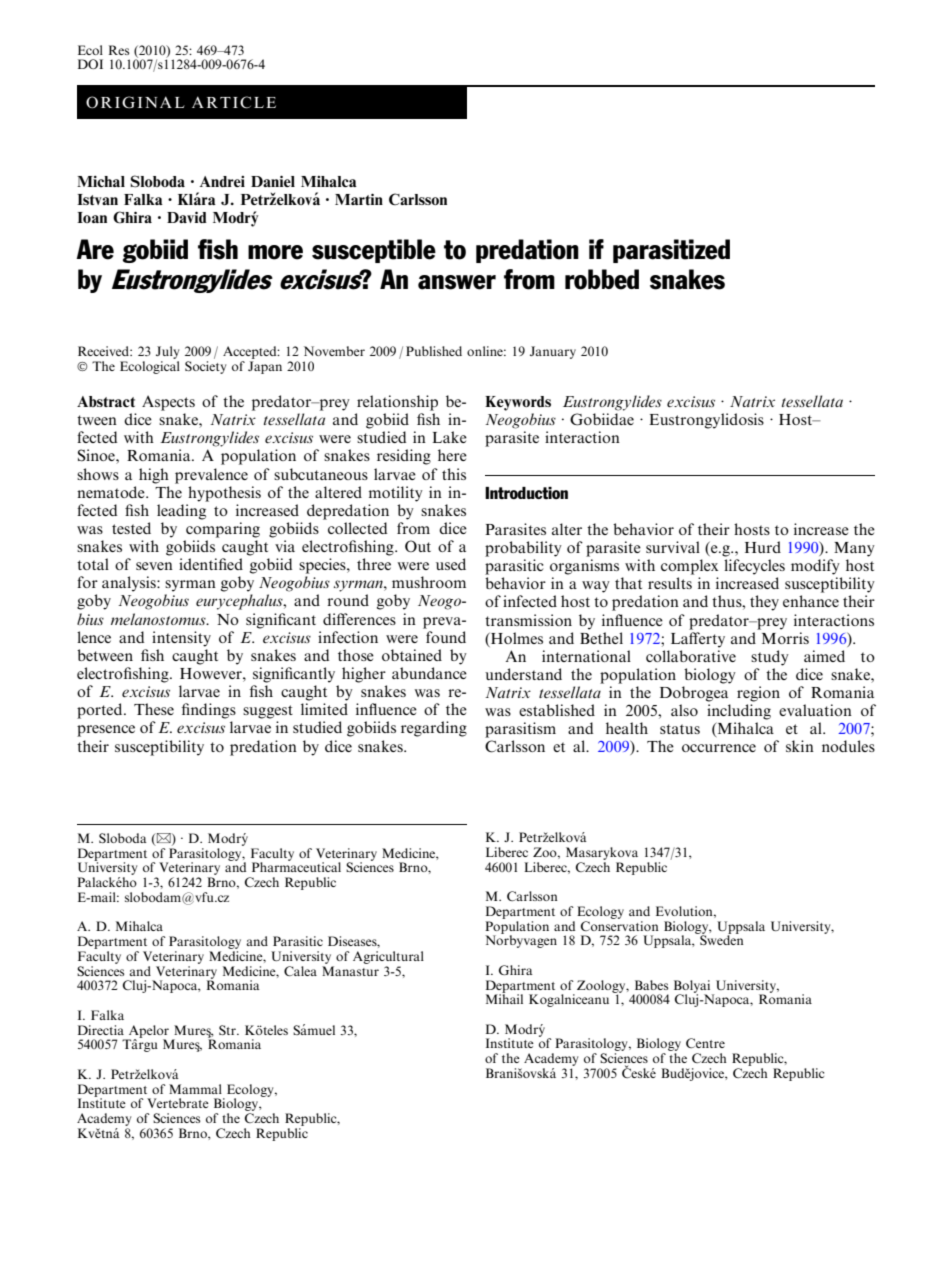 This document has height=1265, width=952. I want to click on DOI, so click(90, 64).
